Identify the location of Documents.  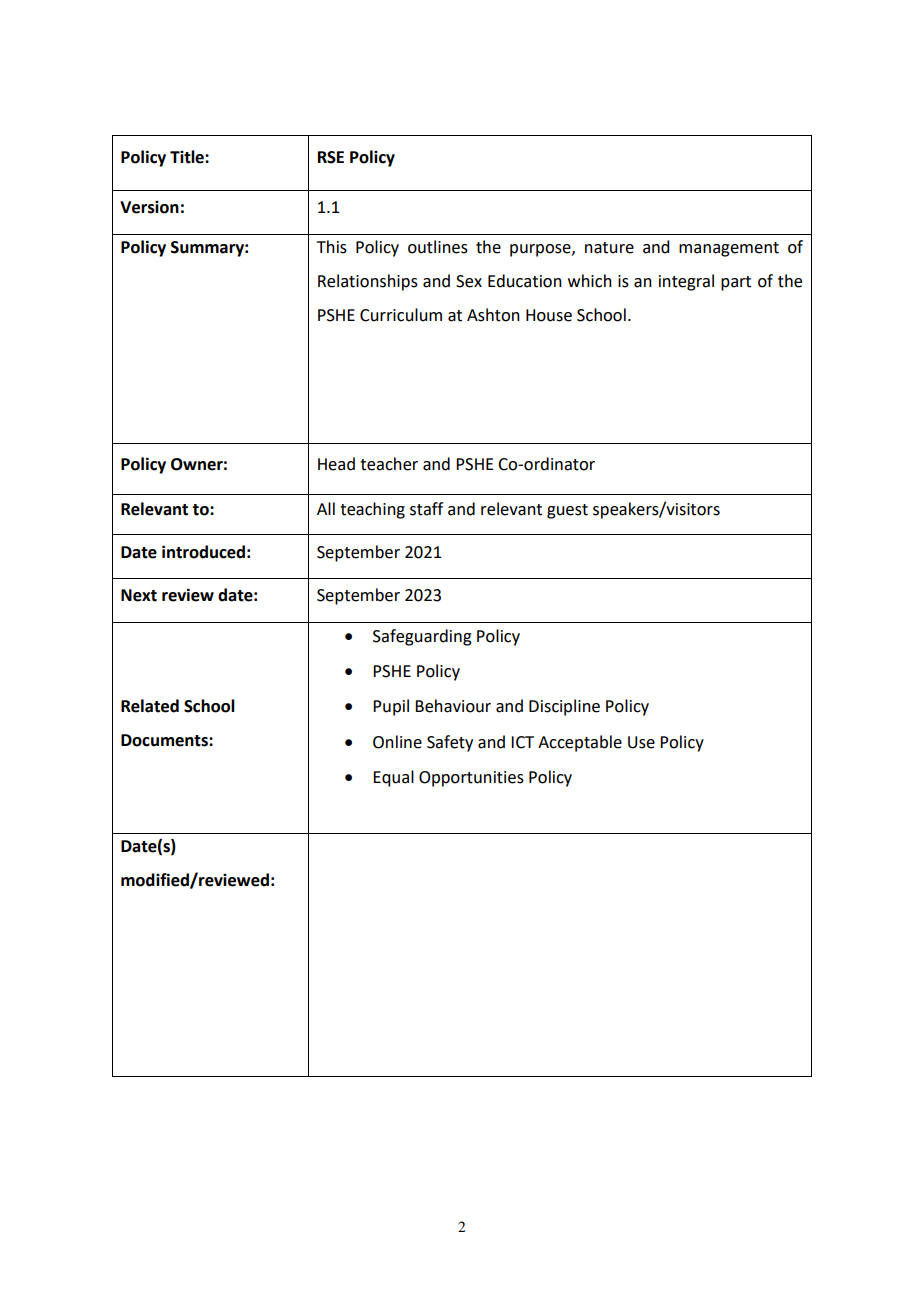
(165, 740).
